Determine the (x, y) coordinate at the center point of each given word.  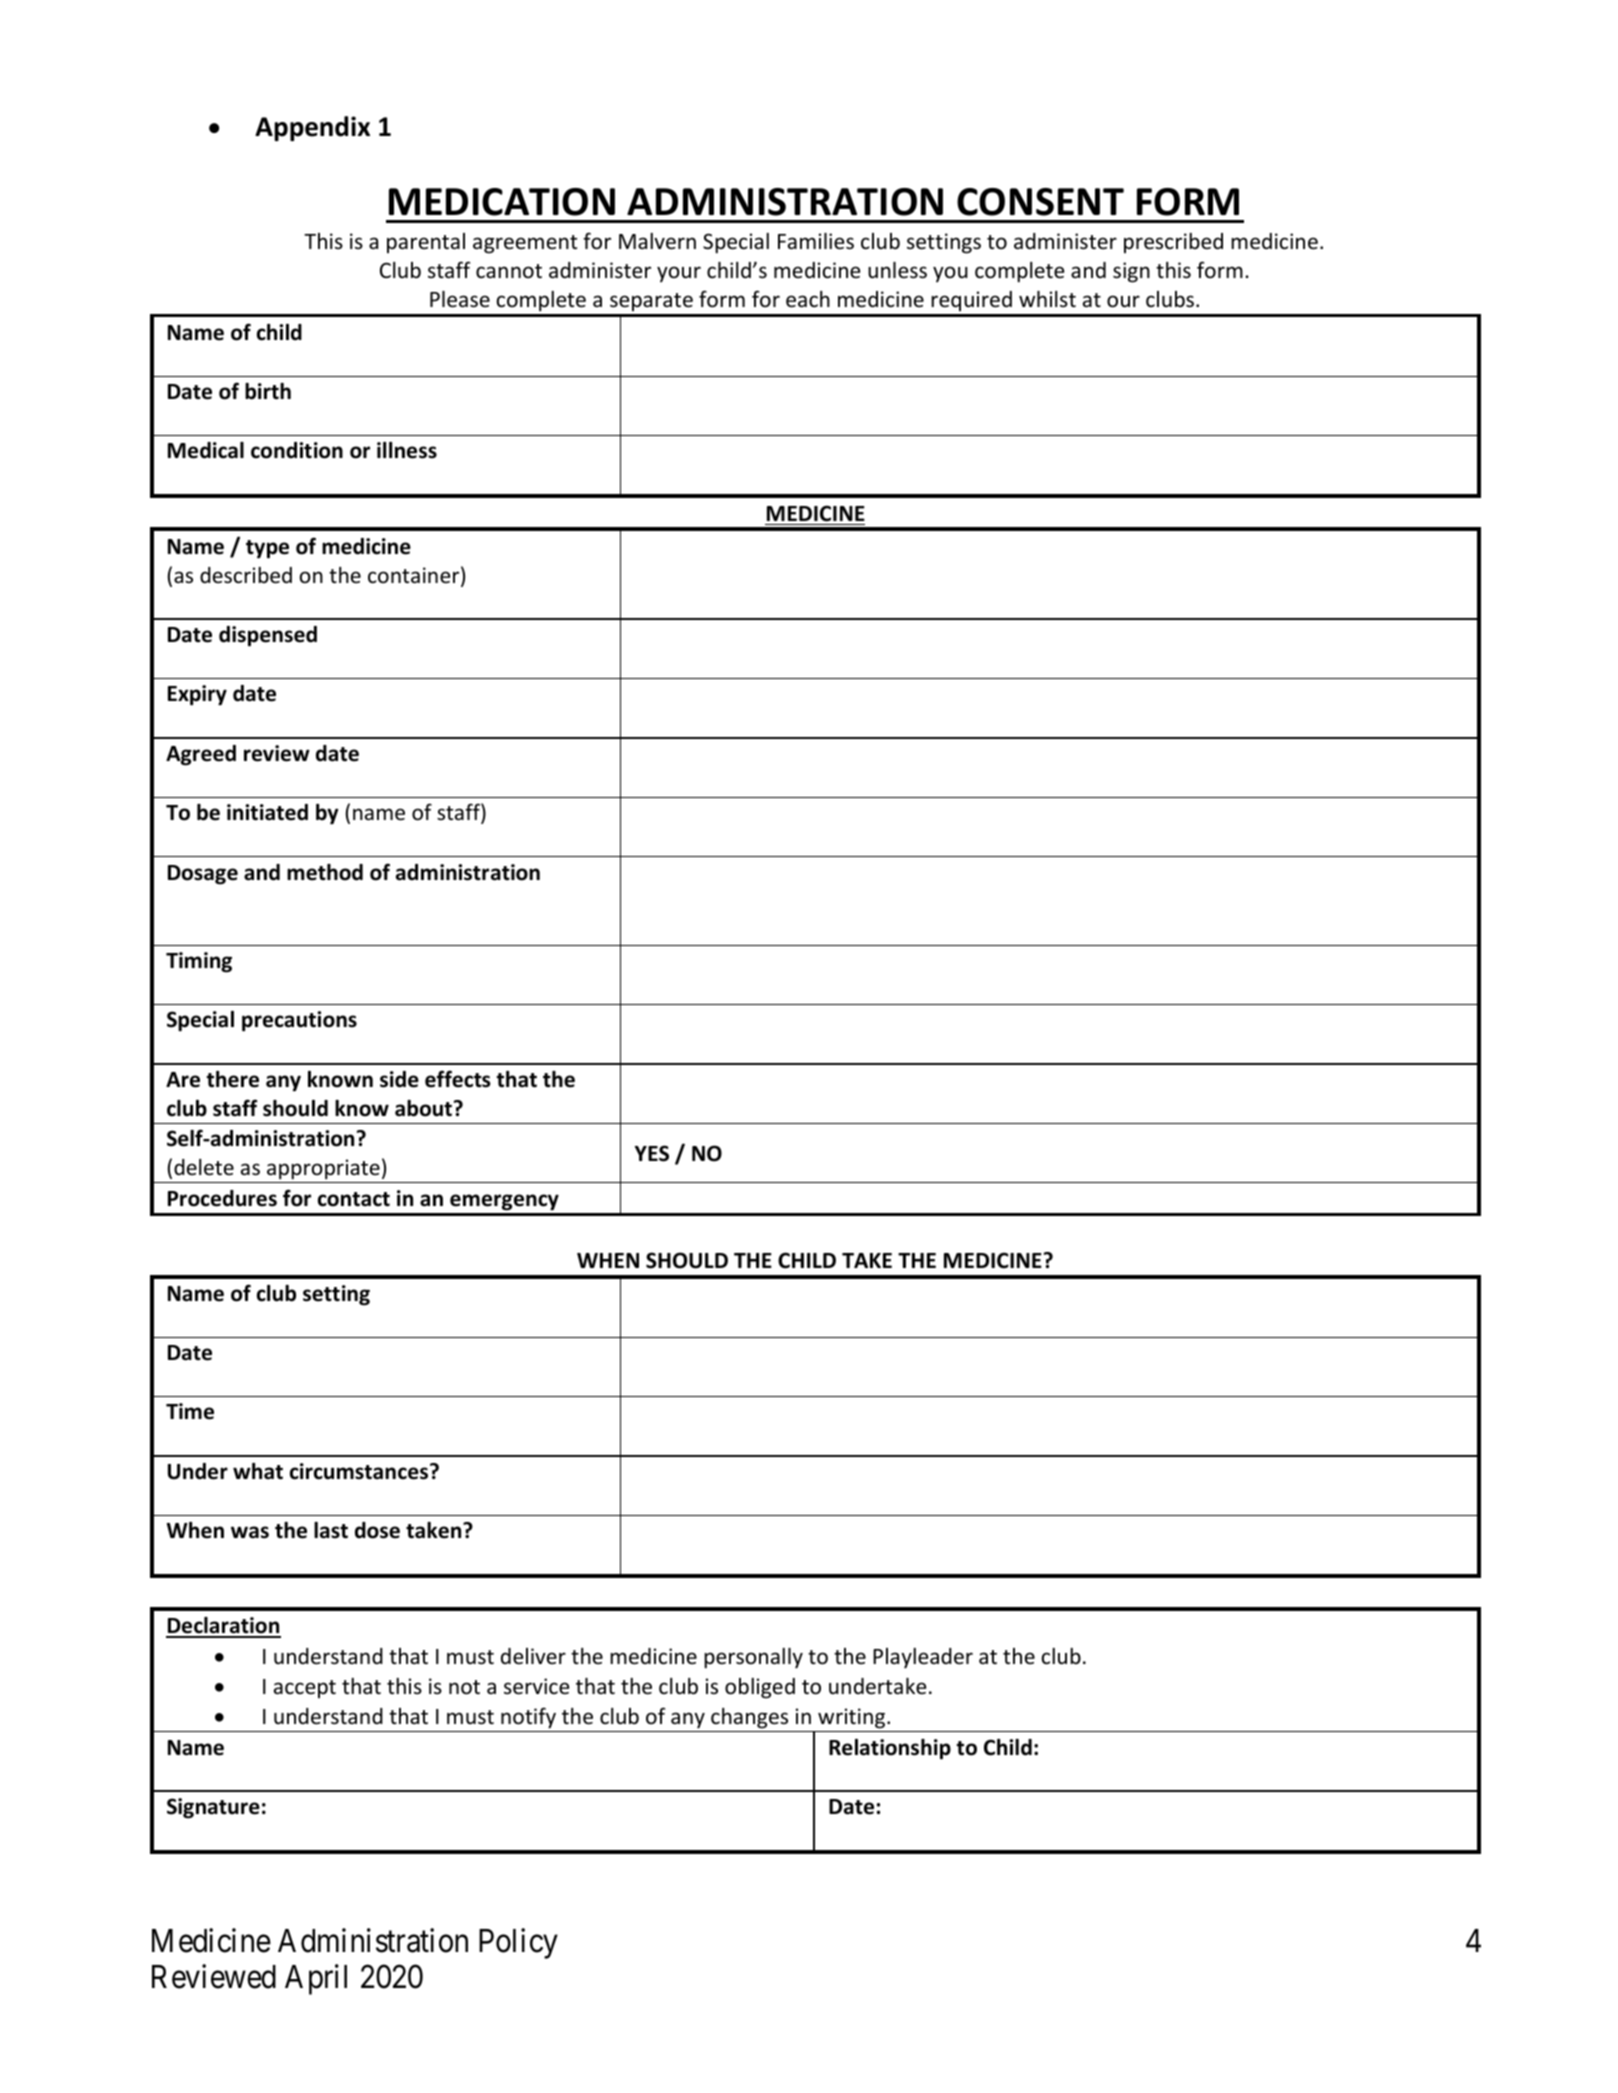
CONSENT (1040, 202)
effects (458, 1079)
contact (354, 1199)
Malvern (657, 241)
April (316, 1980)
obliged (760, 1688)
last (331, 1530)
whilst (1047, 299)
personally (753, 1658)
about (423, 1108)
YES (652, 1153)
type (267, 549)
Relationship (890, 1749)
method (325, 872)
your (679, 274)
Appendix (312, 128)
